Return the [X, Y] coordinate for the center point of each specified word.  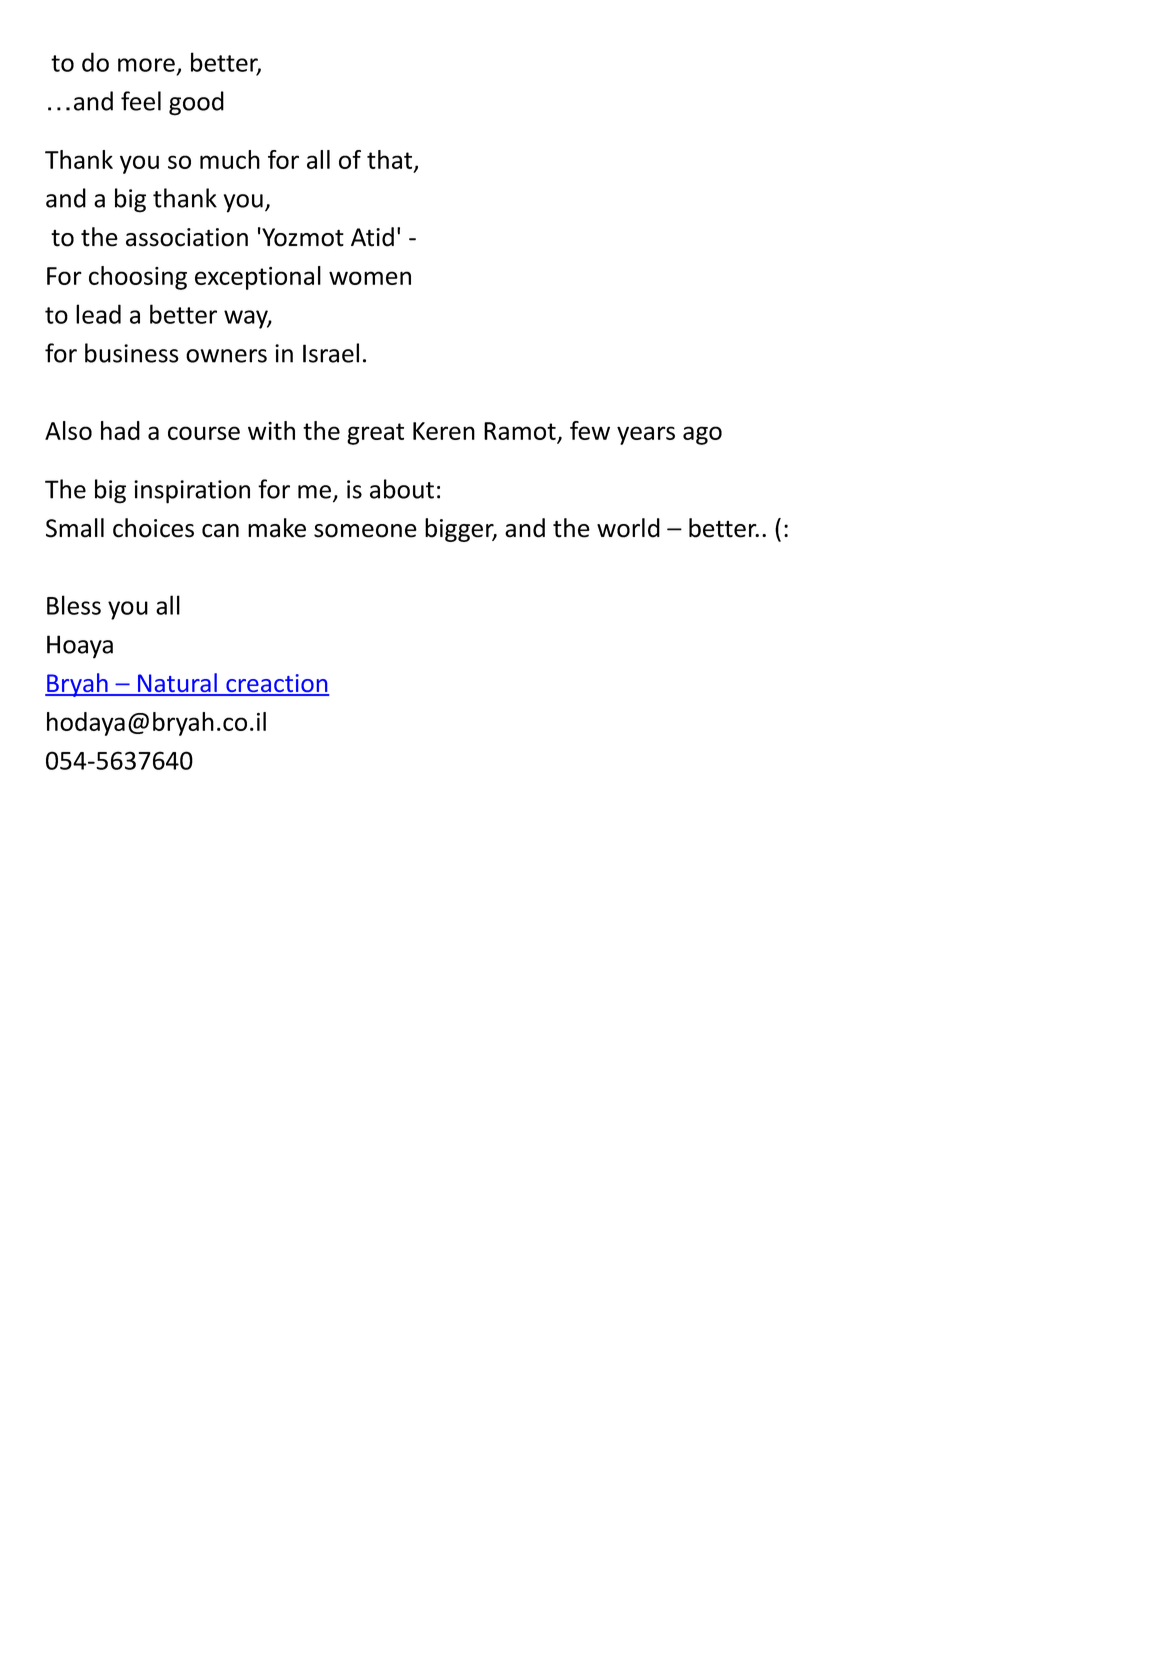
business [132, 353]
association [187, 237]
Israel [331, 353]
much [230, 159]
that [391, 160]
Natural [177, 684]
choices [153, 528]
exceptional [258, 278]
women [370, 278]
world [628, 528]
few [590, 430]
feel [141, 101]
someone [365, 531]
